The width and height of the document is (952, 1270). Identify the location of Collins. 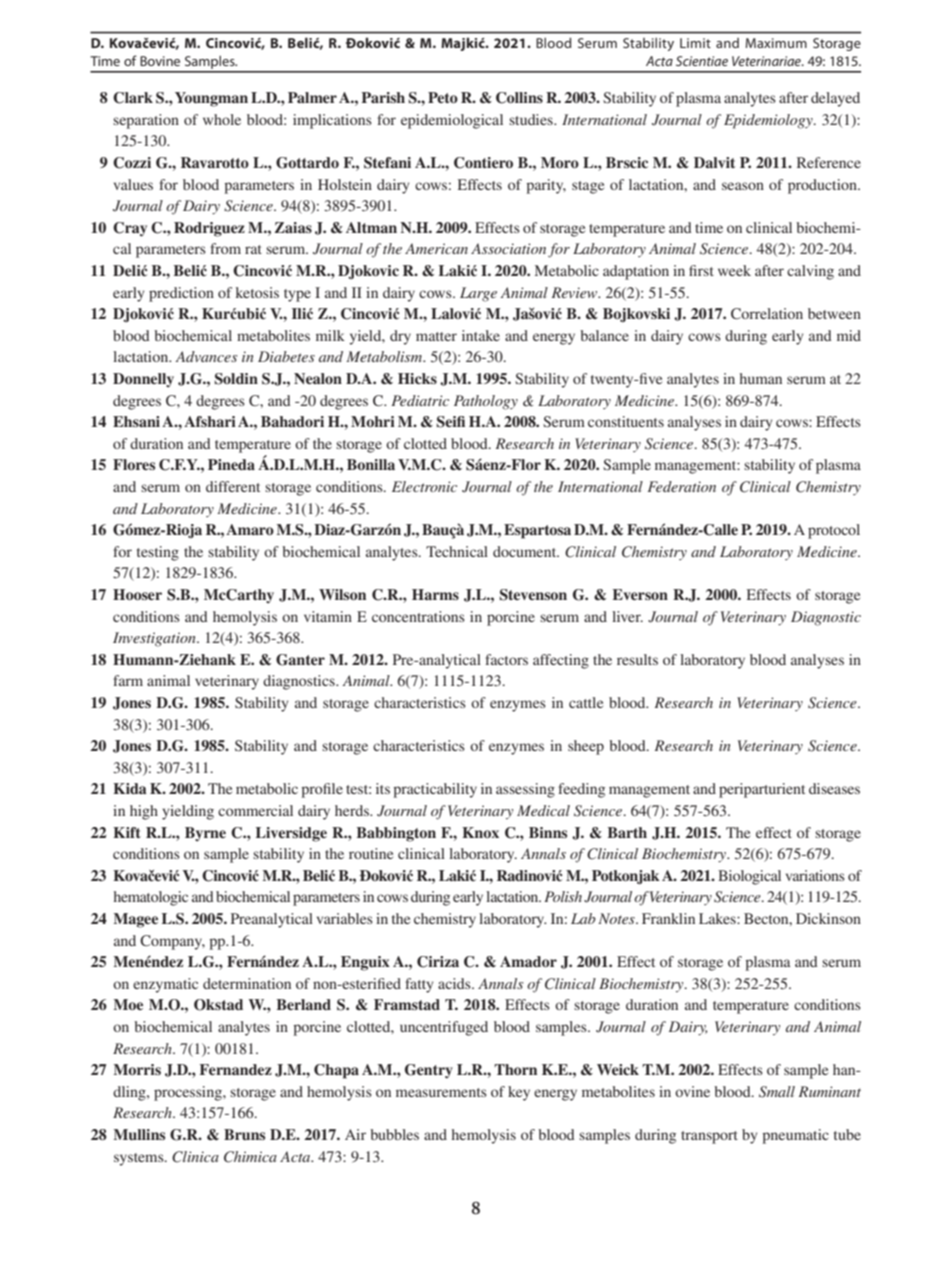
(519, 98).
